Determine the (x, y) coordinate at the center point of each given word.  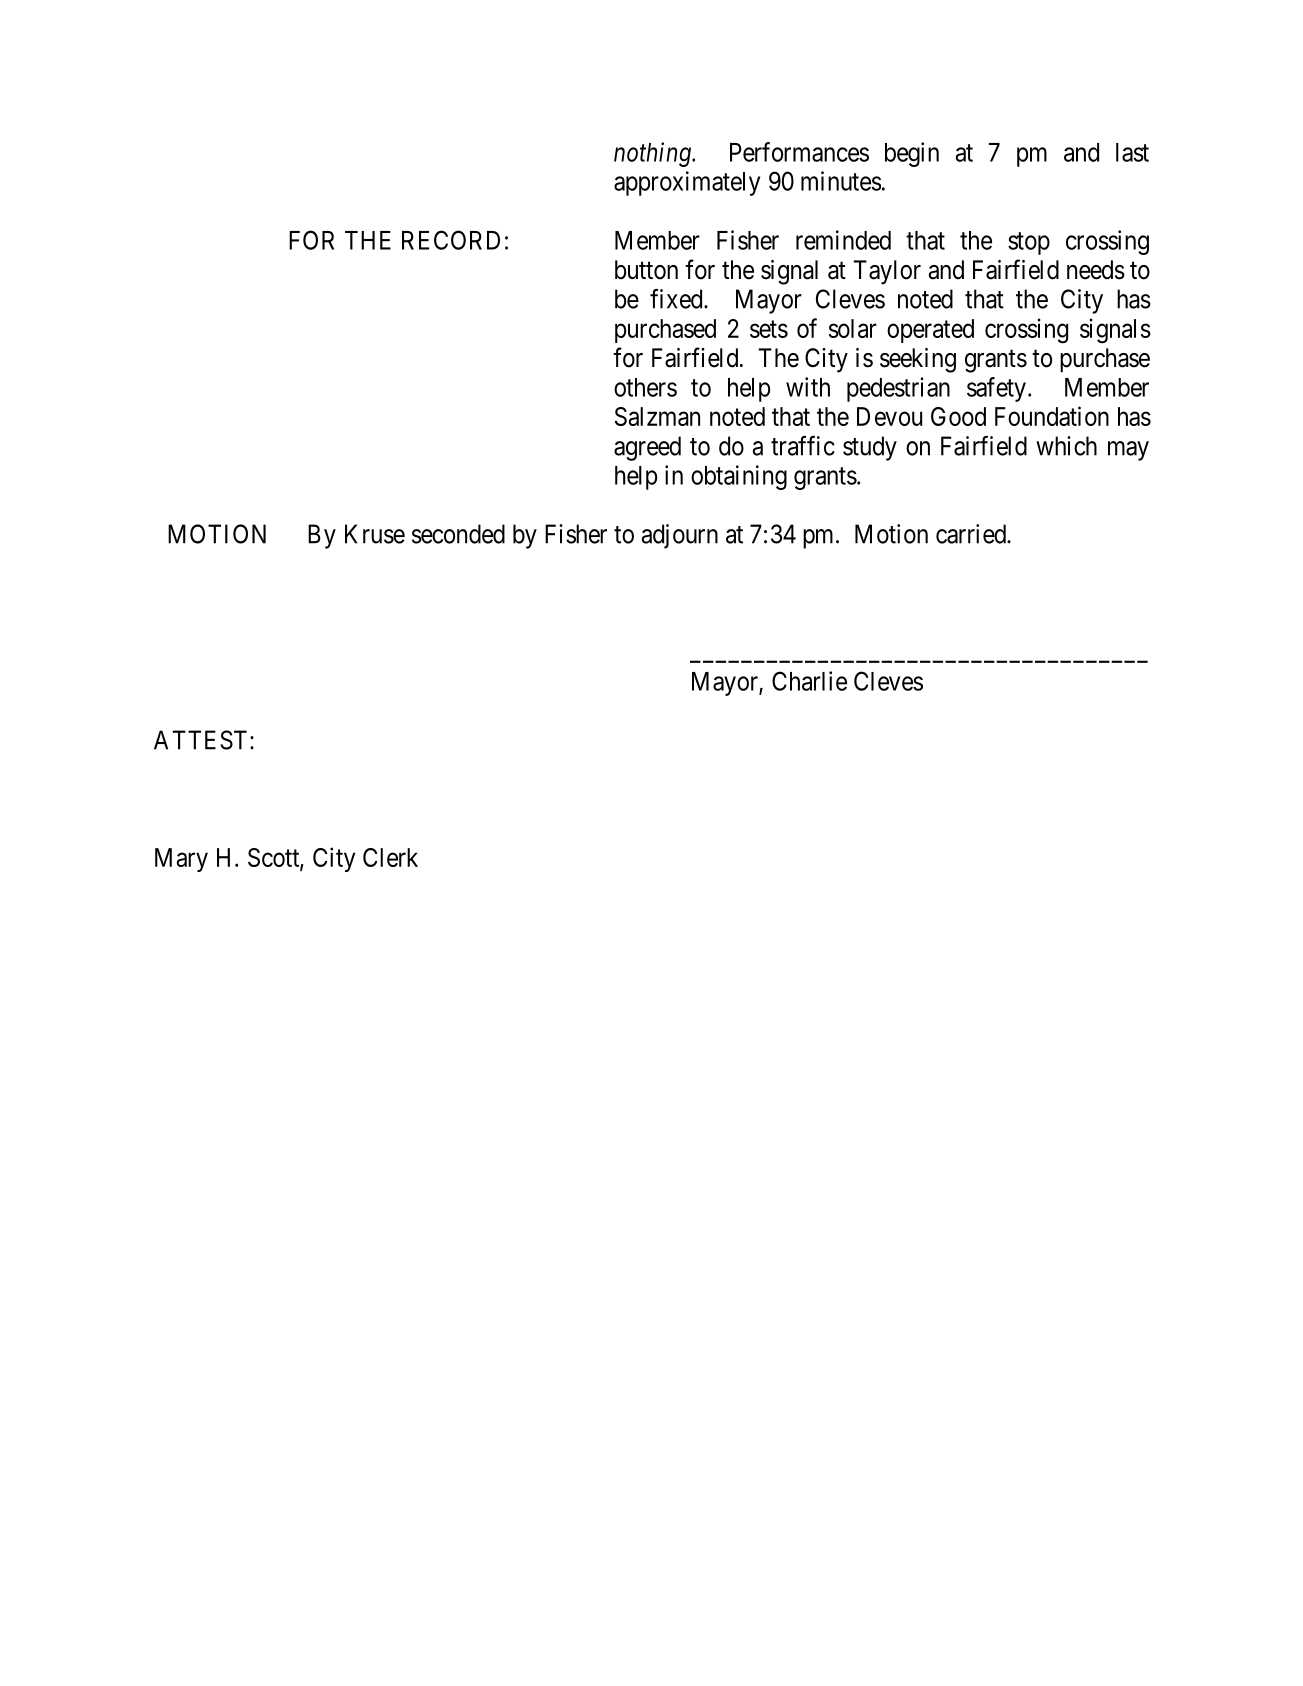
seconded (458, 534)
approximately (687, 183)
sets (769, 329)
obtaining (739, 477)
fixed (677, 299)
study (870, 448)
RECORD (451, 240)
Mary (181, 860)
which (1066, 446)
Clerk (390, 857)
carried (972, 534)
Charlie (809, 681)
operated (930, 331)
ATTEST (202, 740)
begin (912, 154)
